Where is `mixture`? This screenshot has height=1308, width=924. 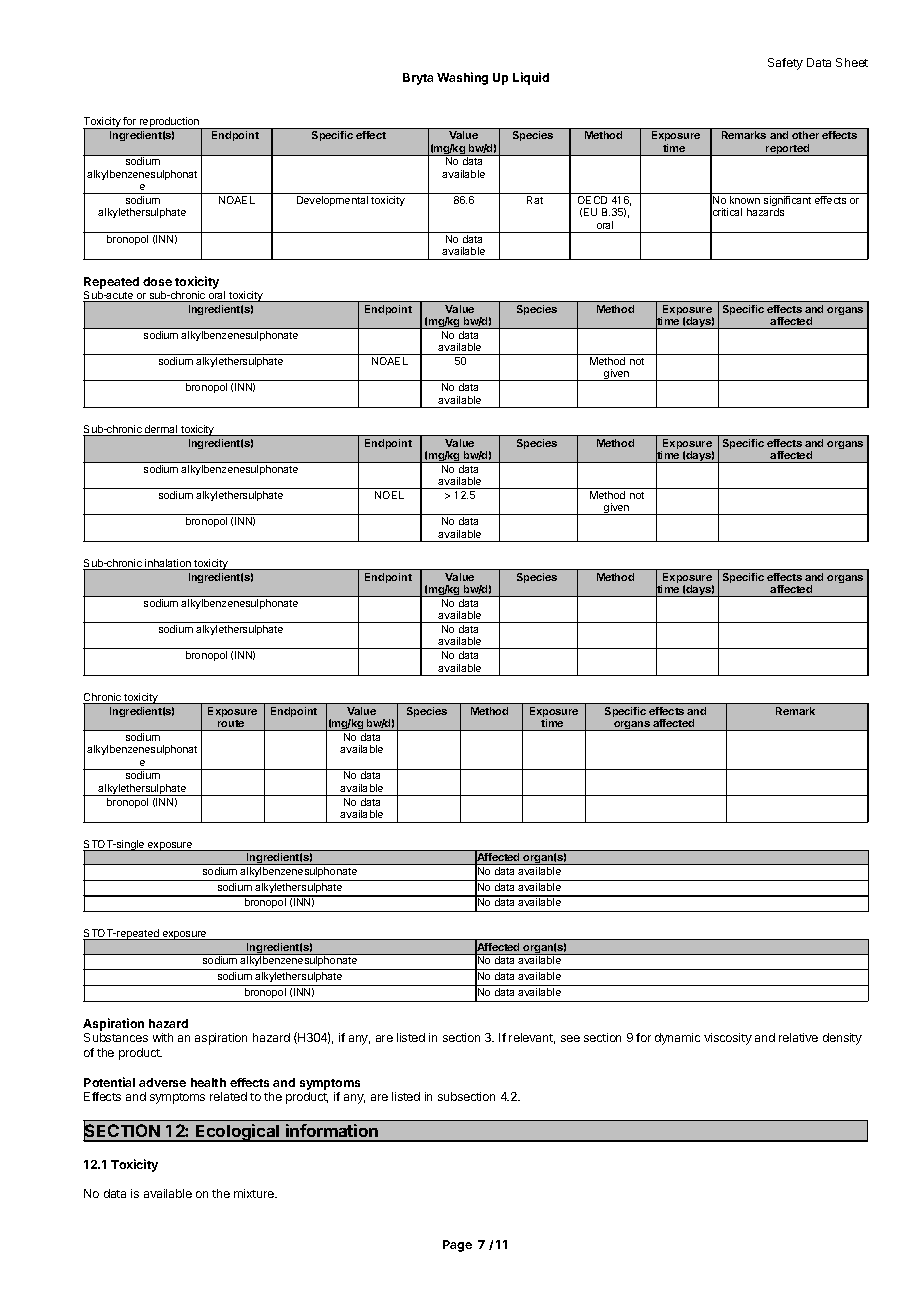 mixture is located at coordinates (255, 1193).
